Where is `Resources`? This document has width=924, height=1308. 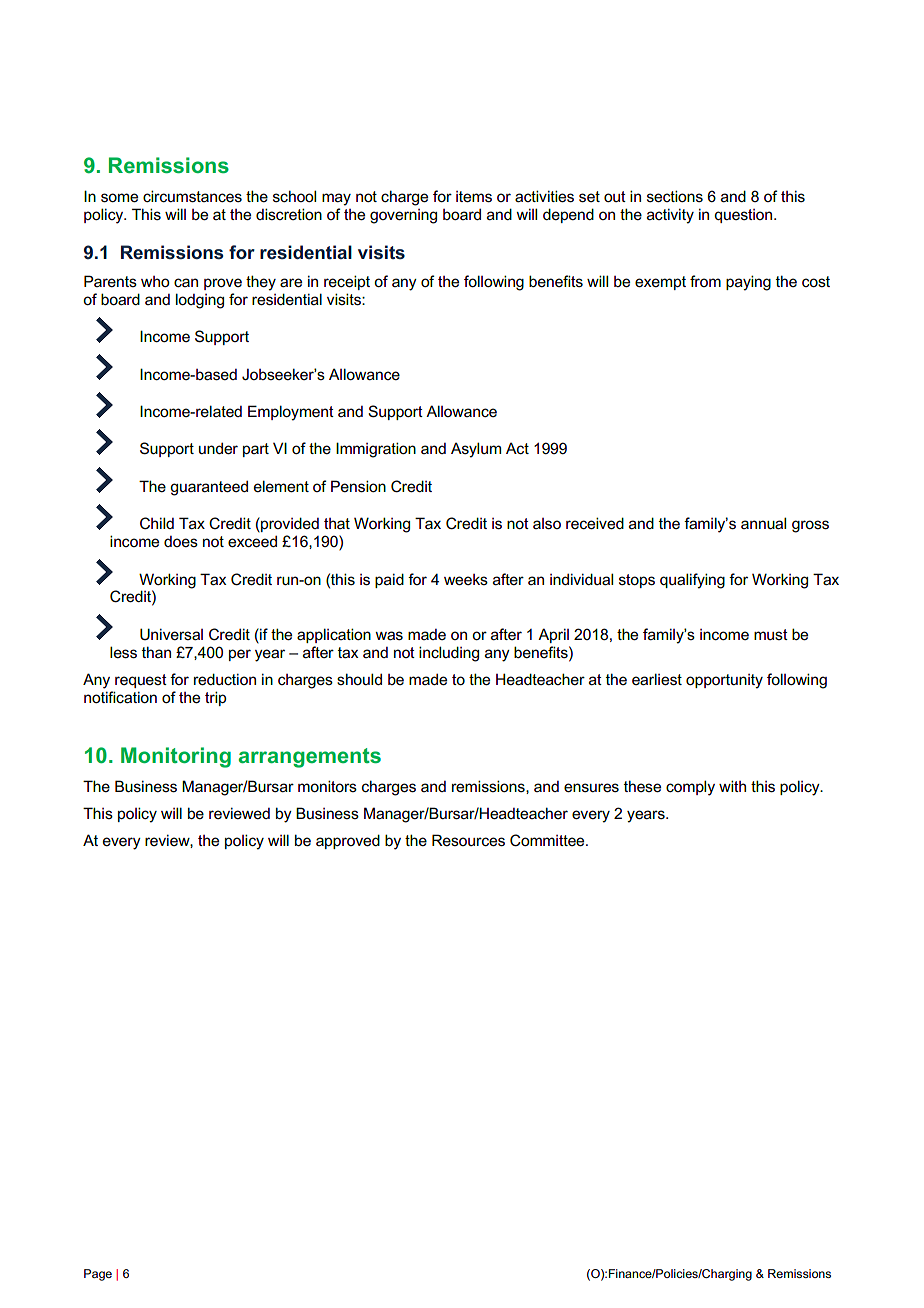 Resources is located at coordinates (468, 840).
